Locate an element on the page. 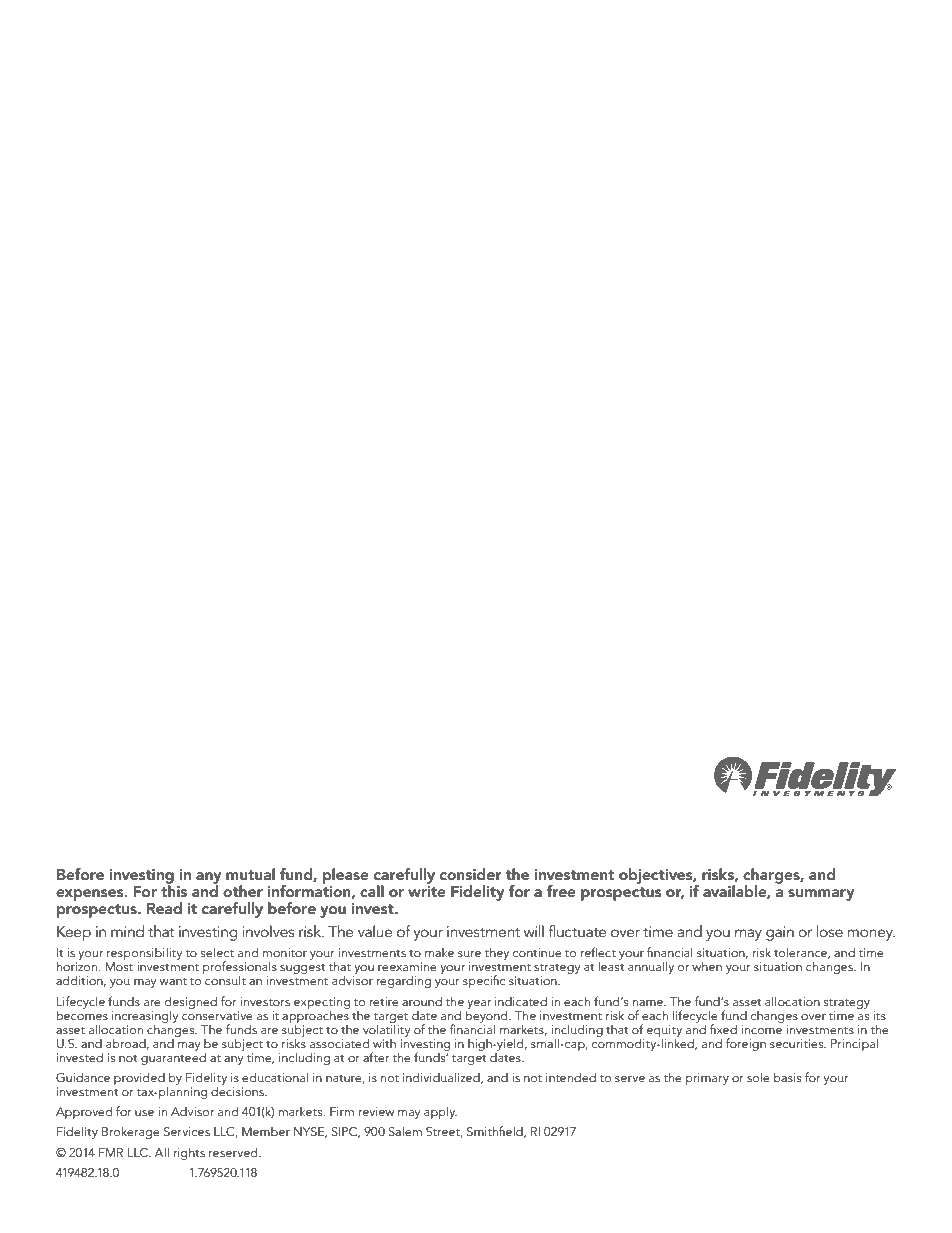  rights is located at coordinates (189, 1153).
